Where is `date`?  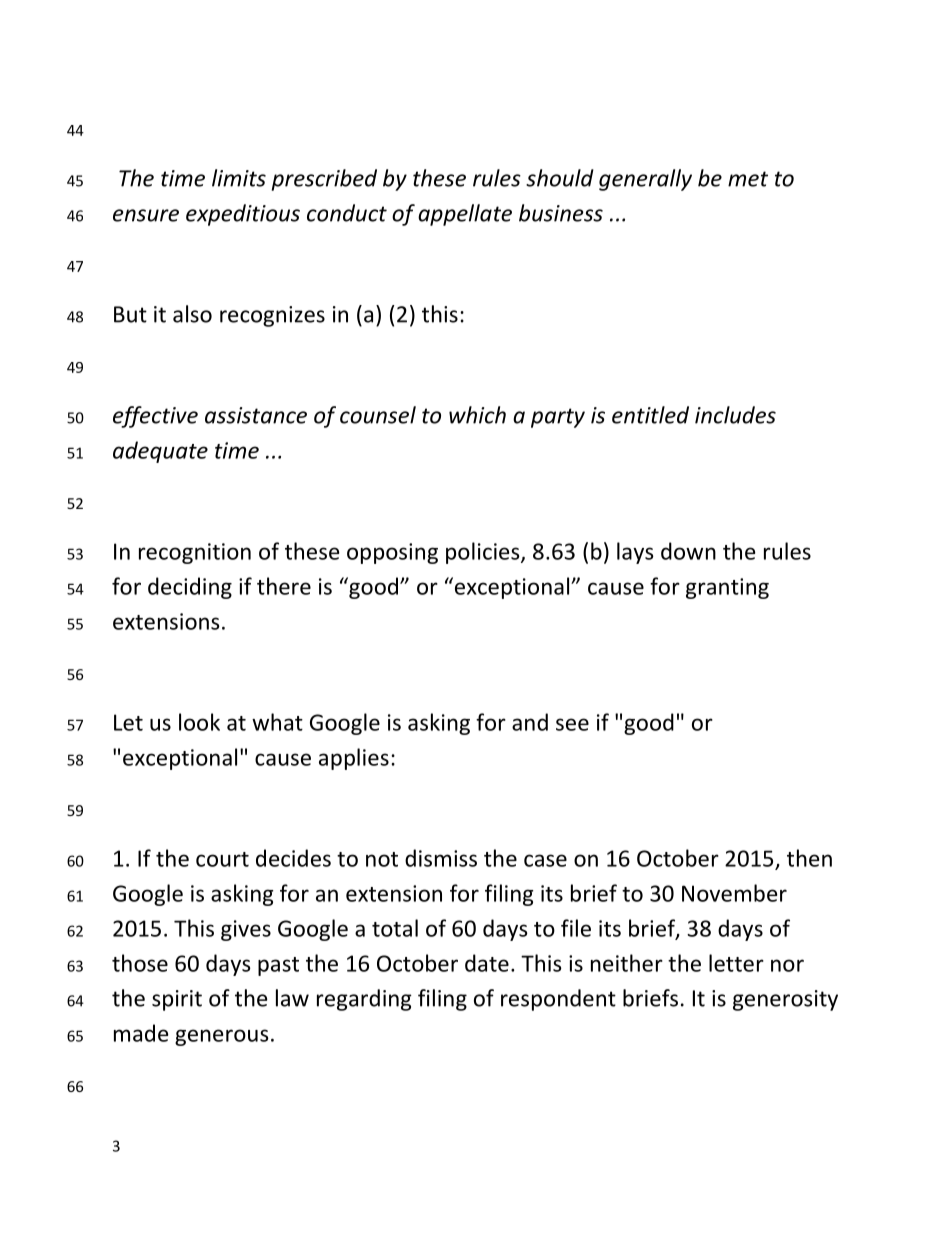
date is located at coordinates (487, 963).
